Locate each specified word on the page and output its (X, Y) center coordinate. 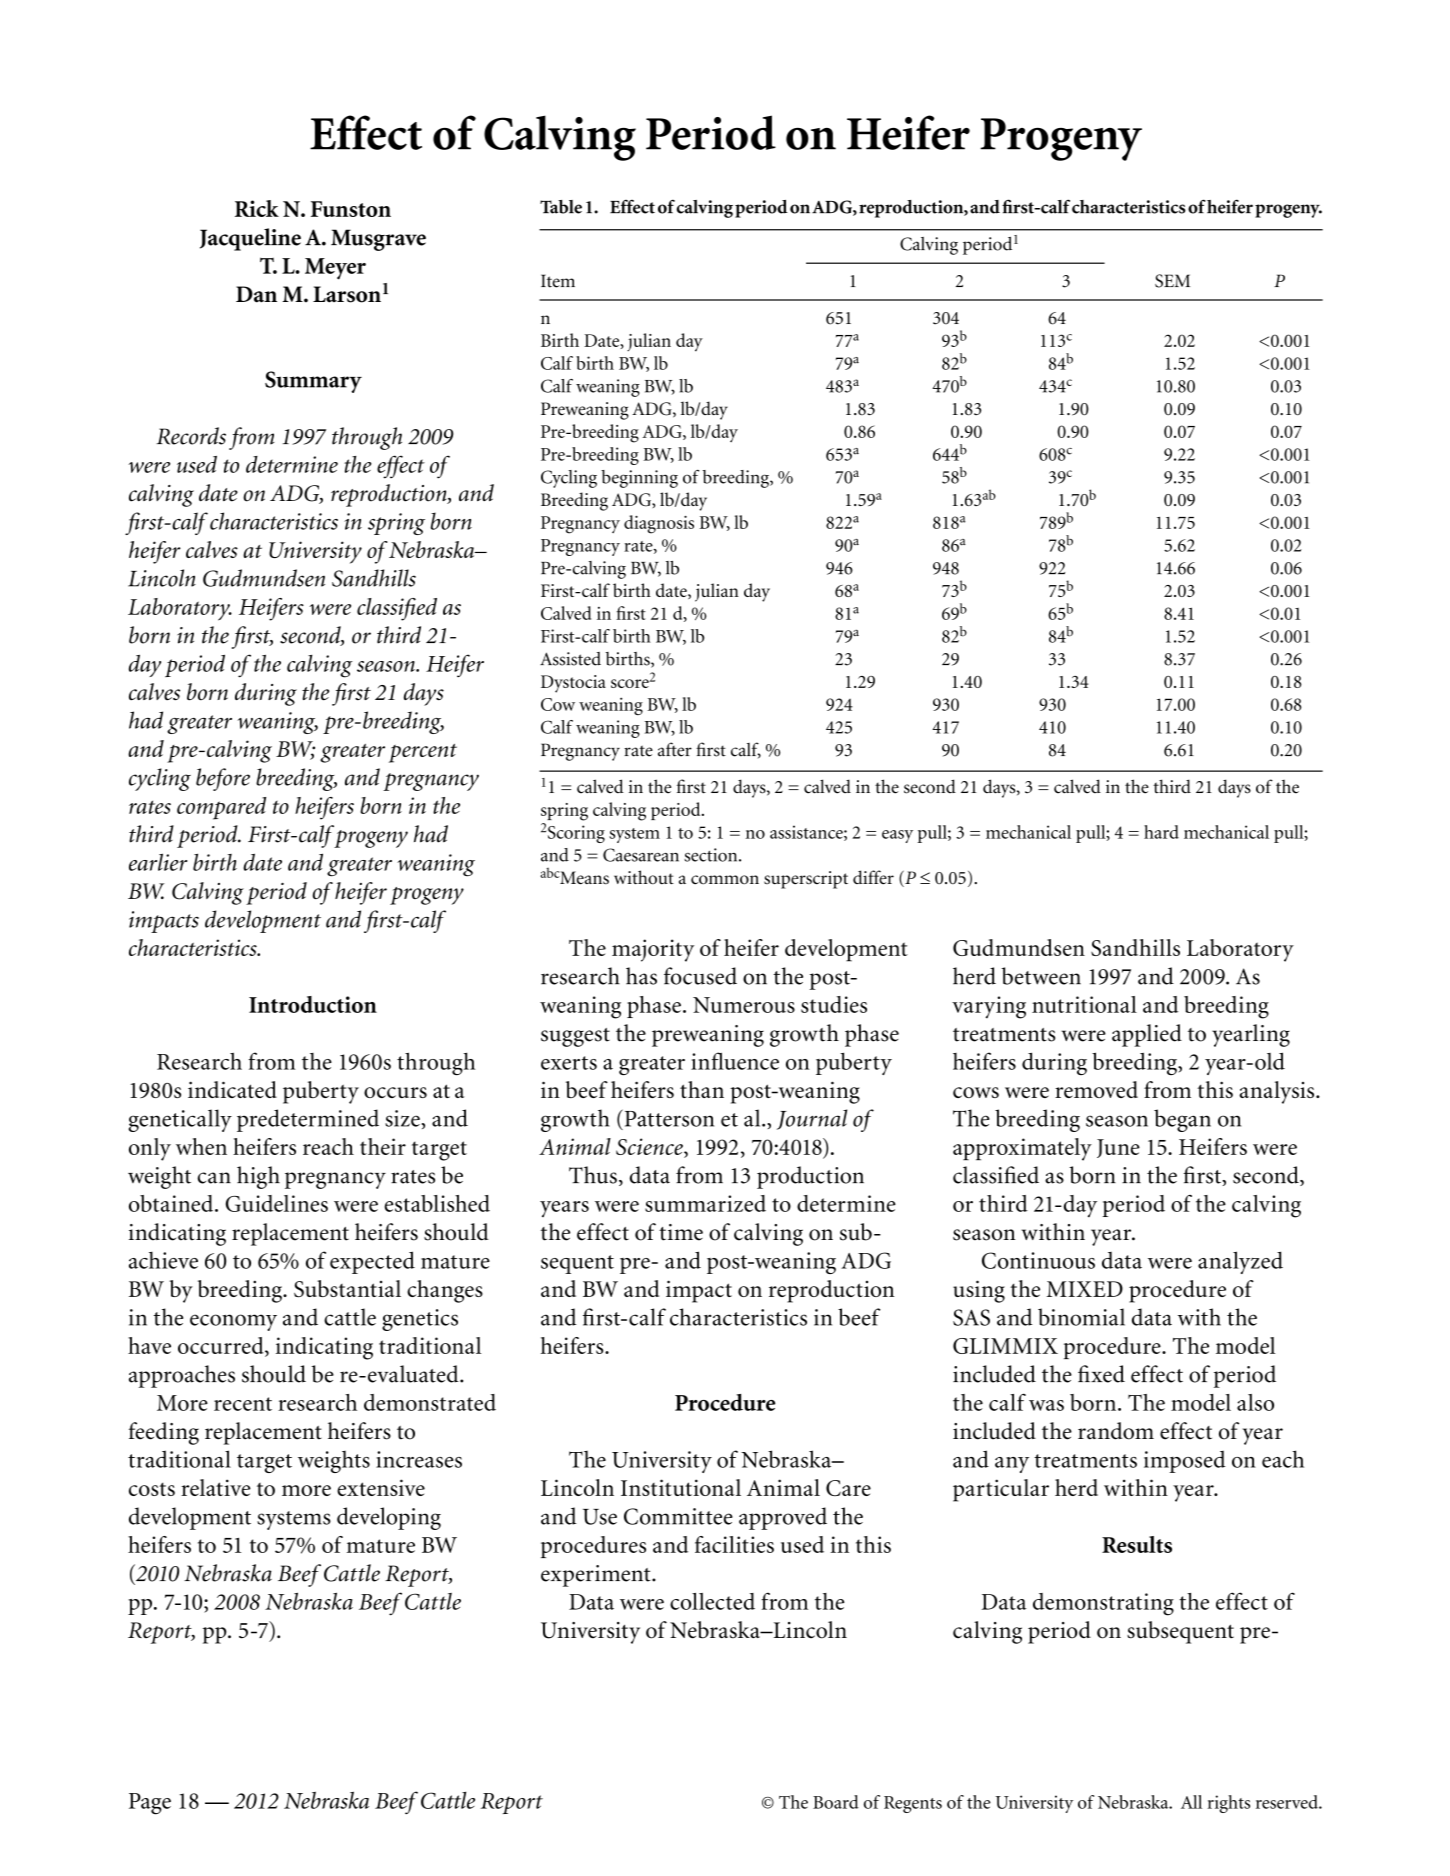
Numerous (744, 1005)
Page (150, 1804)
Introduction (313, 1004)
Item (558, 281)
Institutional (681, 1487)
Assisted (570, 659)
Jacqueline (250, 239)
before (223, 779)
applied (1147, 1035)
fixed (1101, 1374)
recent (243, 1404)
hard (1161, 832)
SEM (1172, 281)
